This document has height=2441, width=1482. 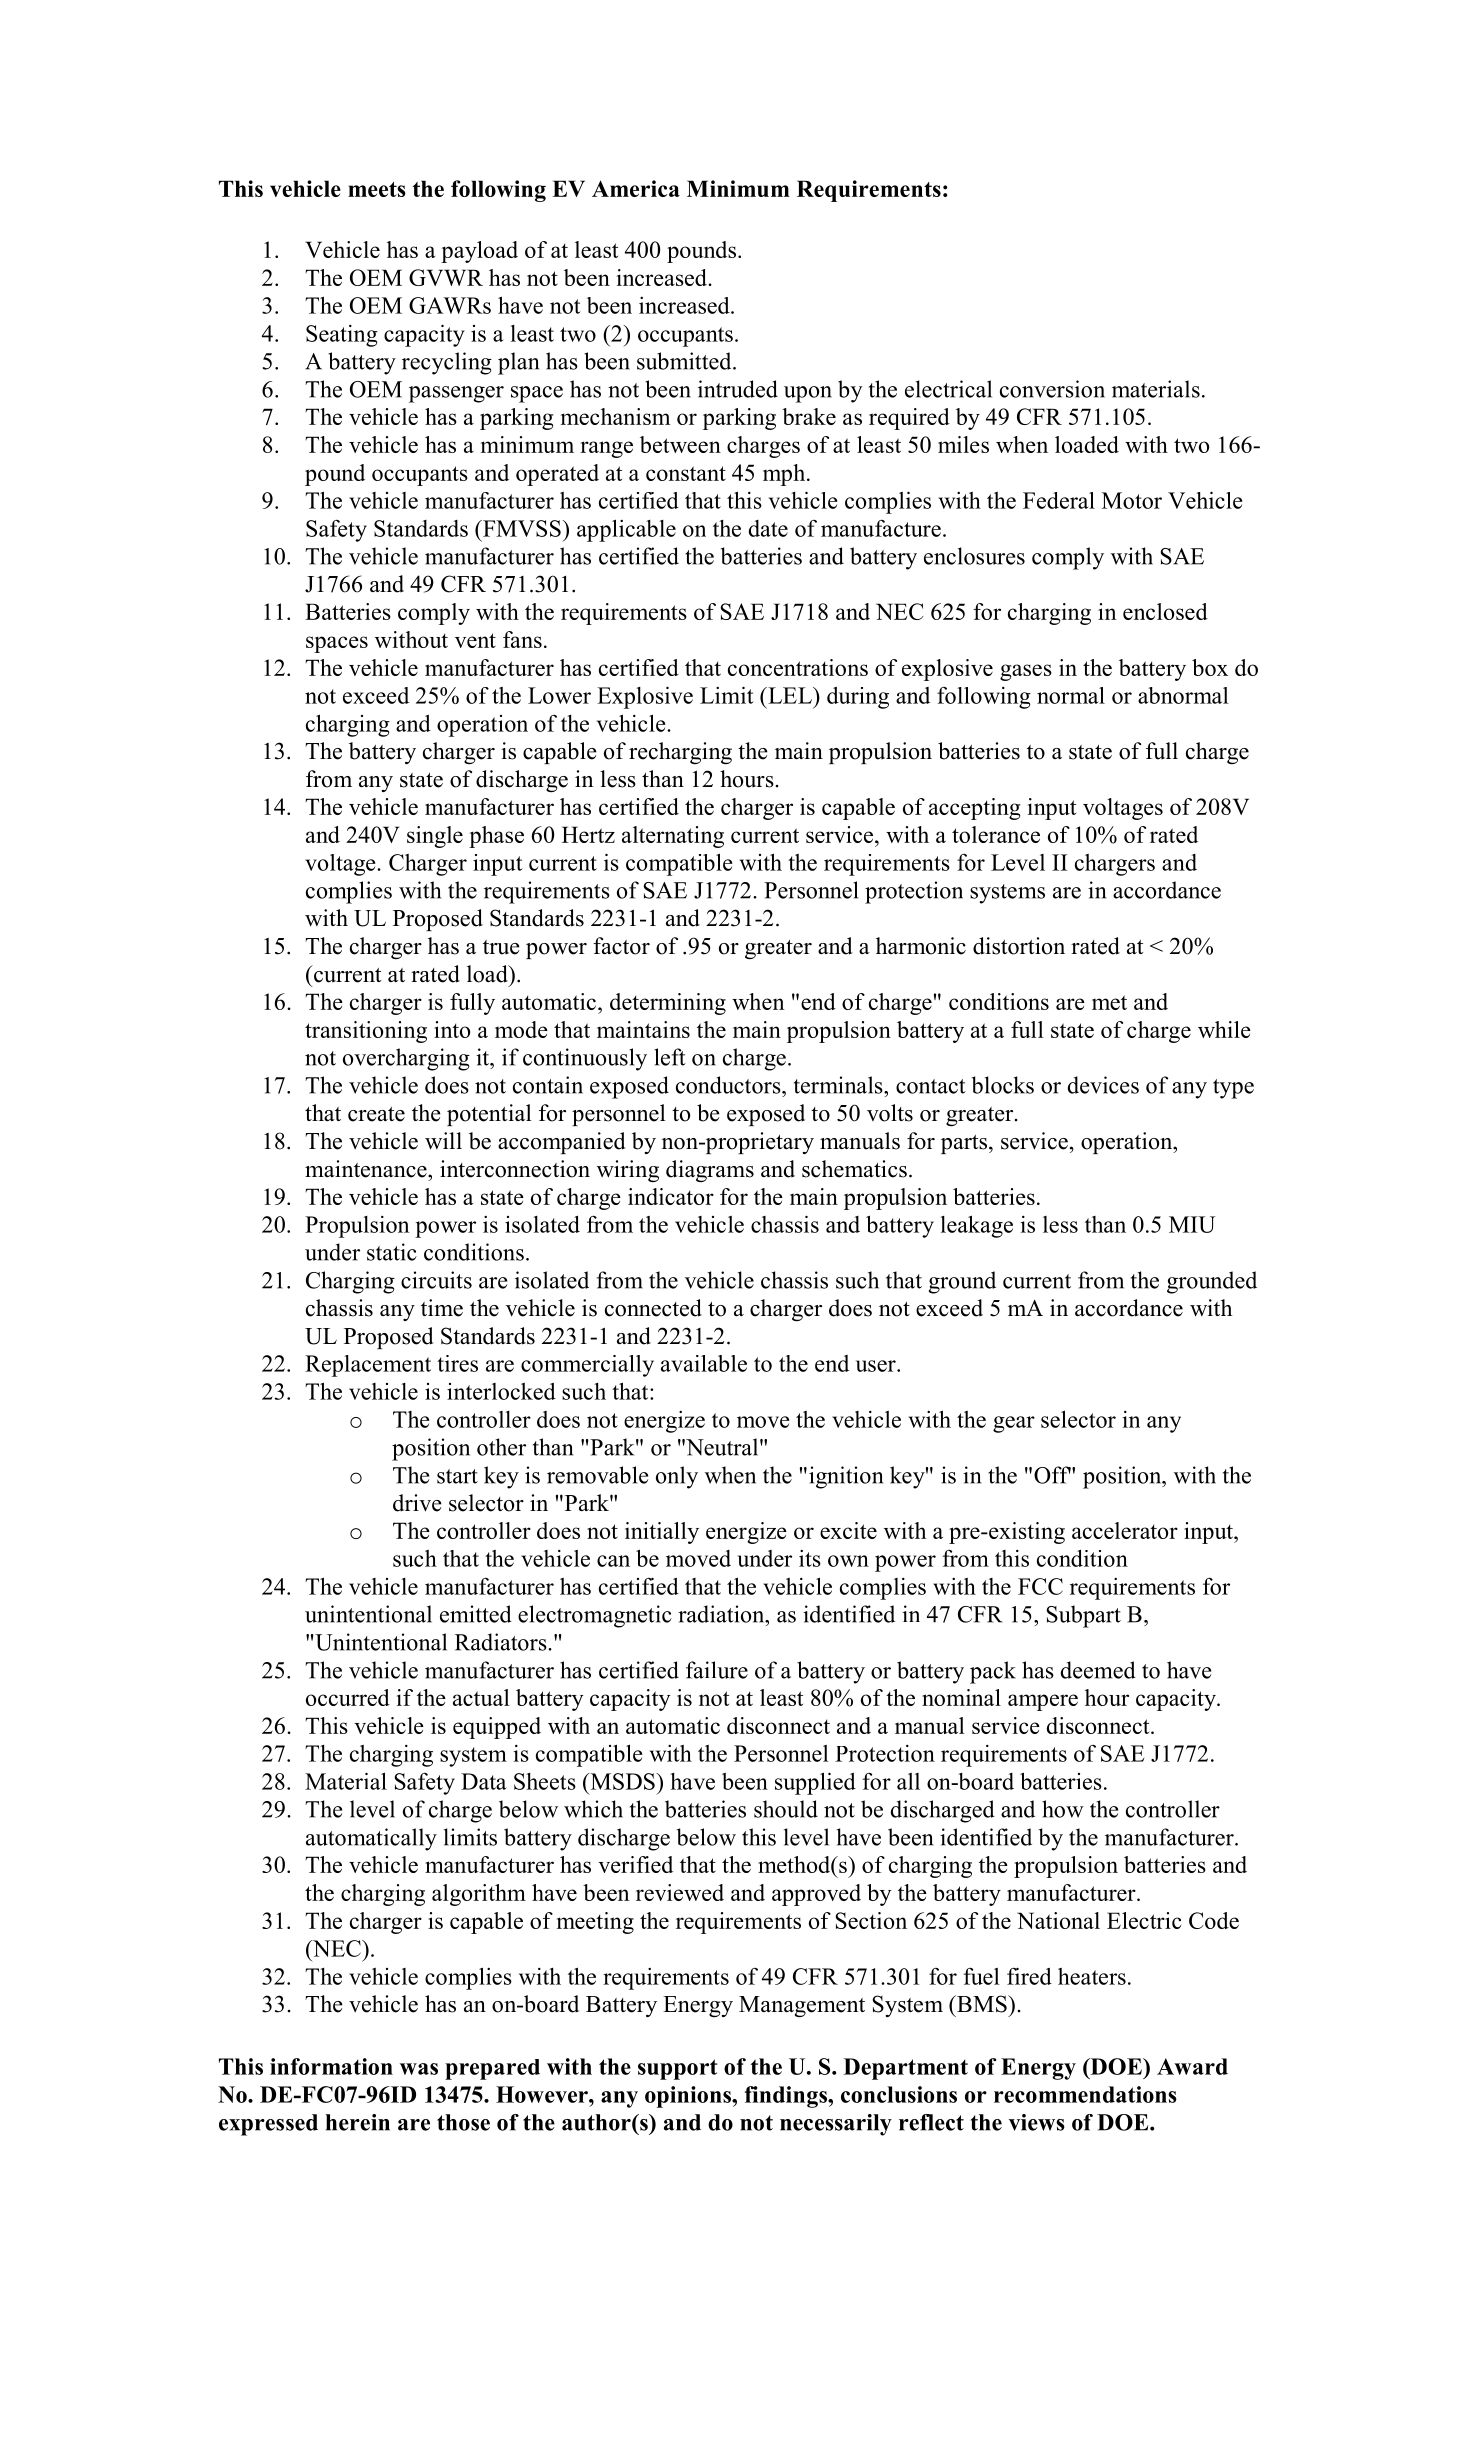 I want to click on deemed, so click(x=1098, y=1670).
